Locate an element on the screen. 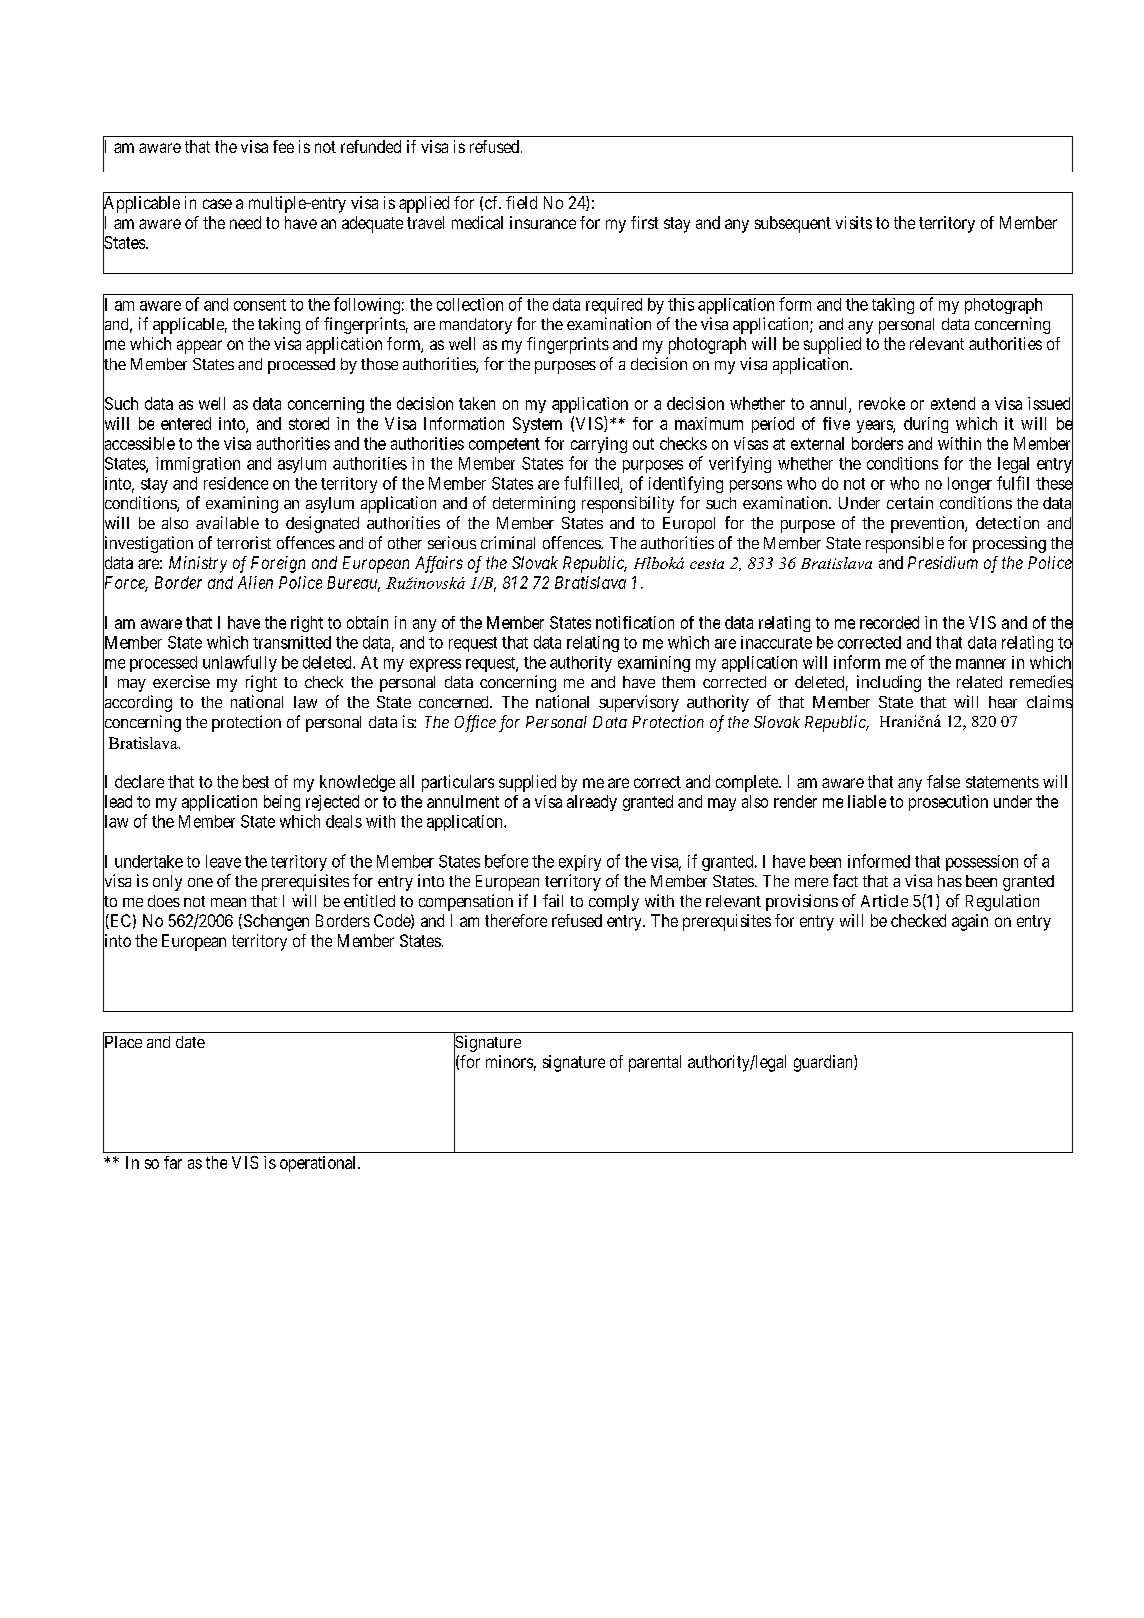  parental is located at coordinates (655, 1063).
